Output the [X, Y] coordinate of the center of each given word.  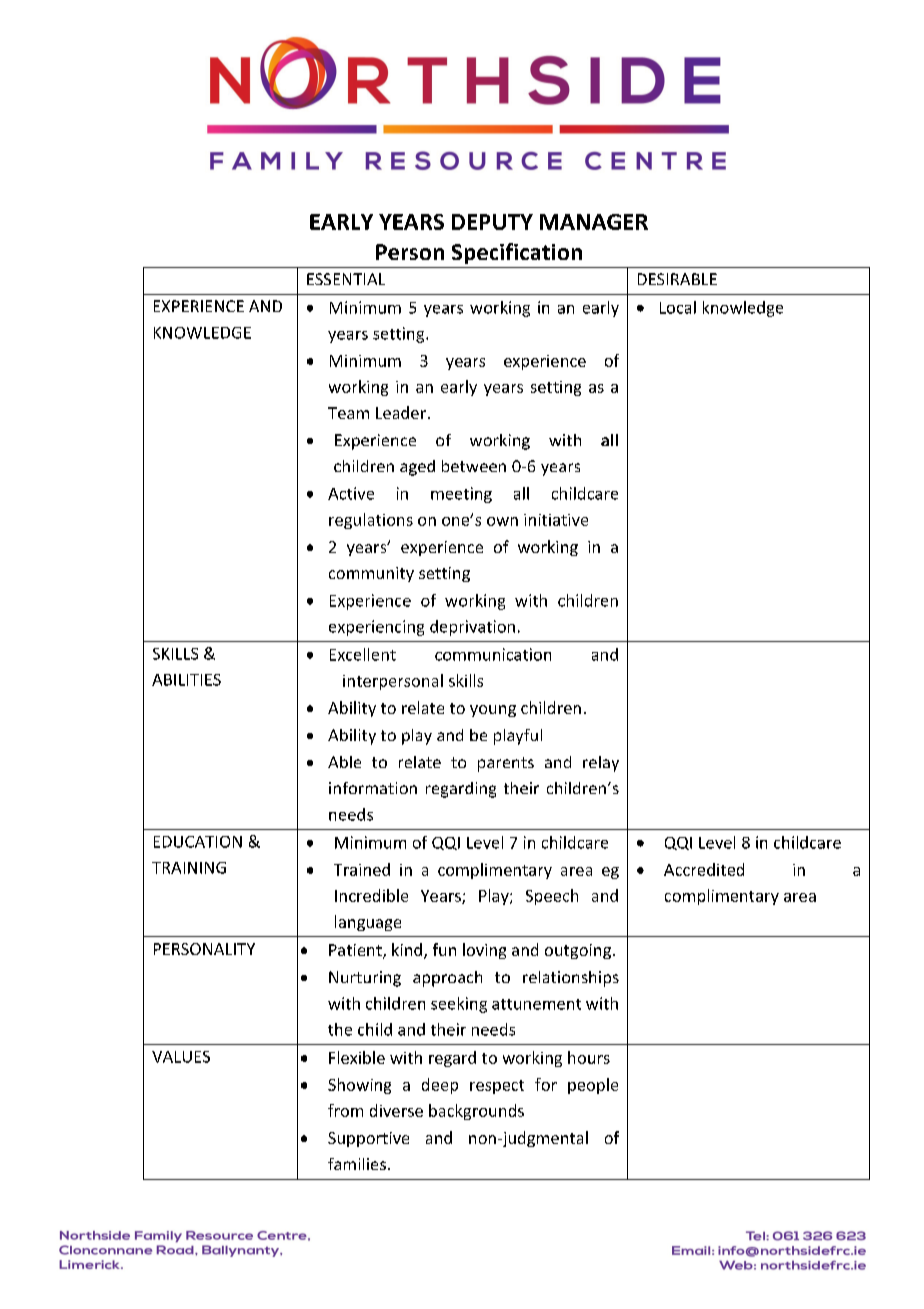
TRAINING [189, 868]
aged [417, 468]
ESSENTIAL [346, 279]
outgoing [578, 951]
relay [601, 764]
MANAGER [594, 222]
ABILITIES [186, 680]
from [345, 1110]
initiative [556, 520]
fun [444, 949]
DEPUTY [492, 222]
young [493, 711]
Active [351, 493]
